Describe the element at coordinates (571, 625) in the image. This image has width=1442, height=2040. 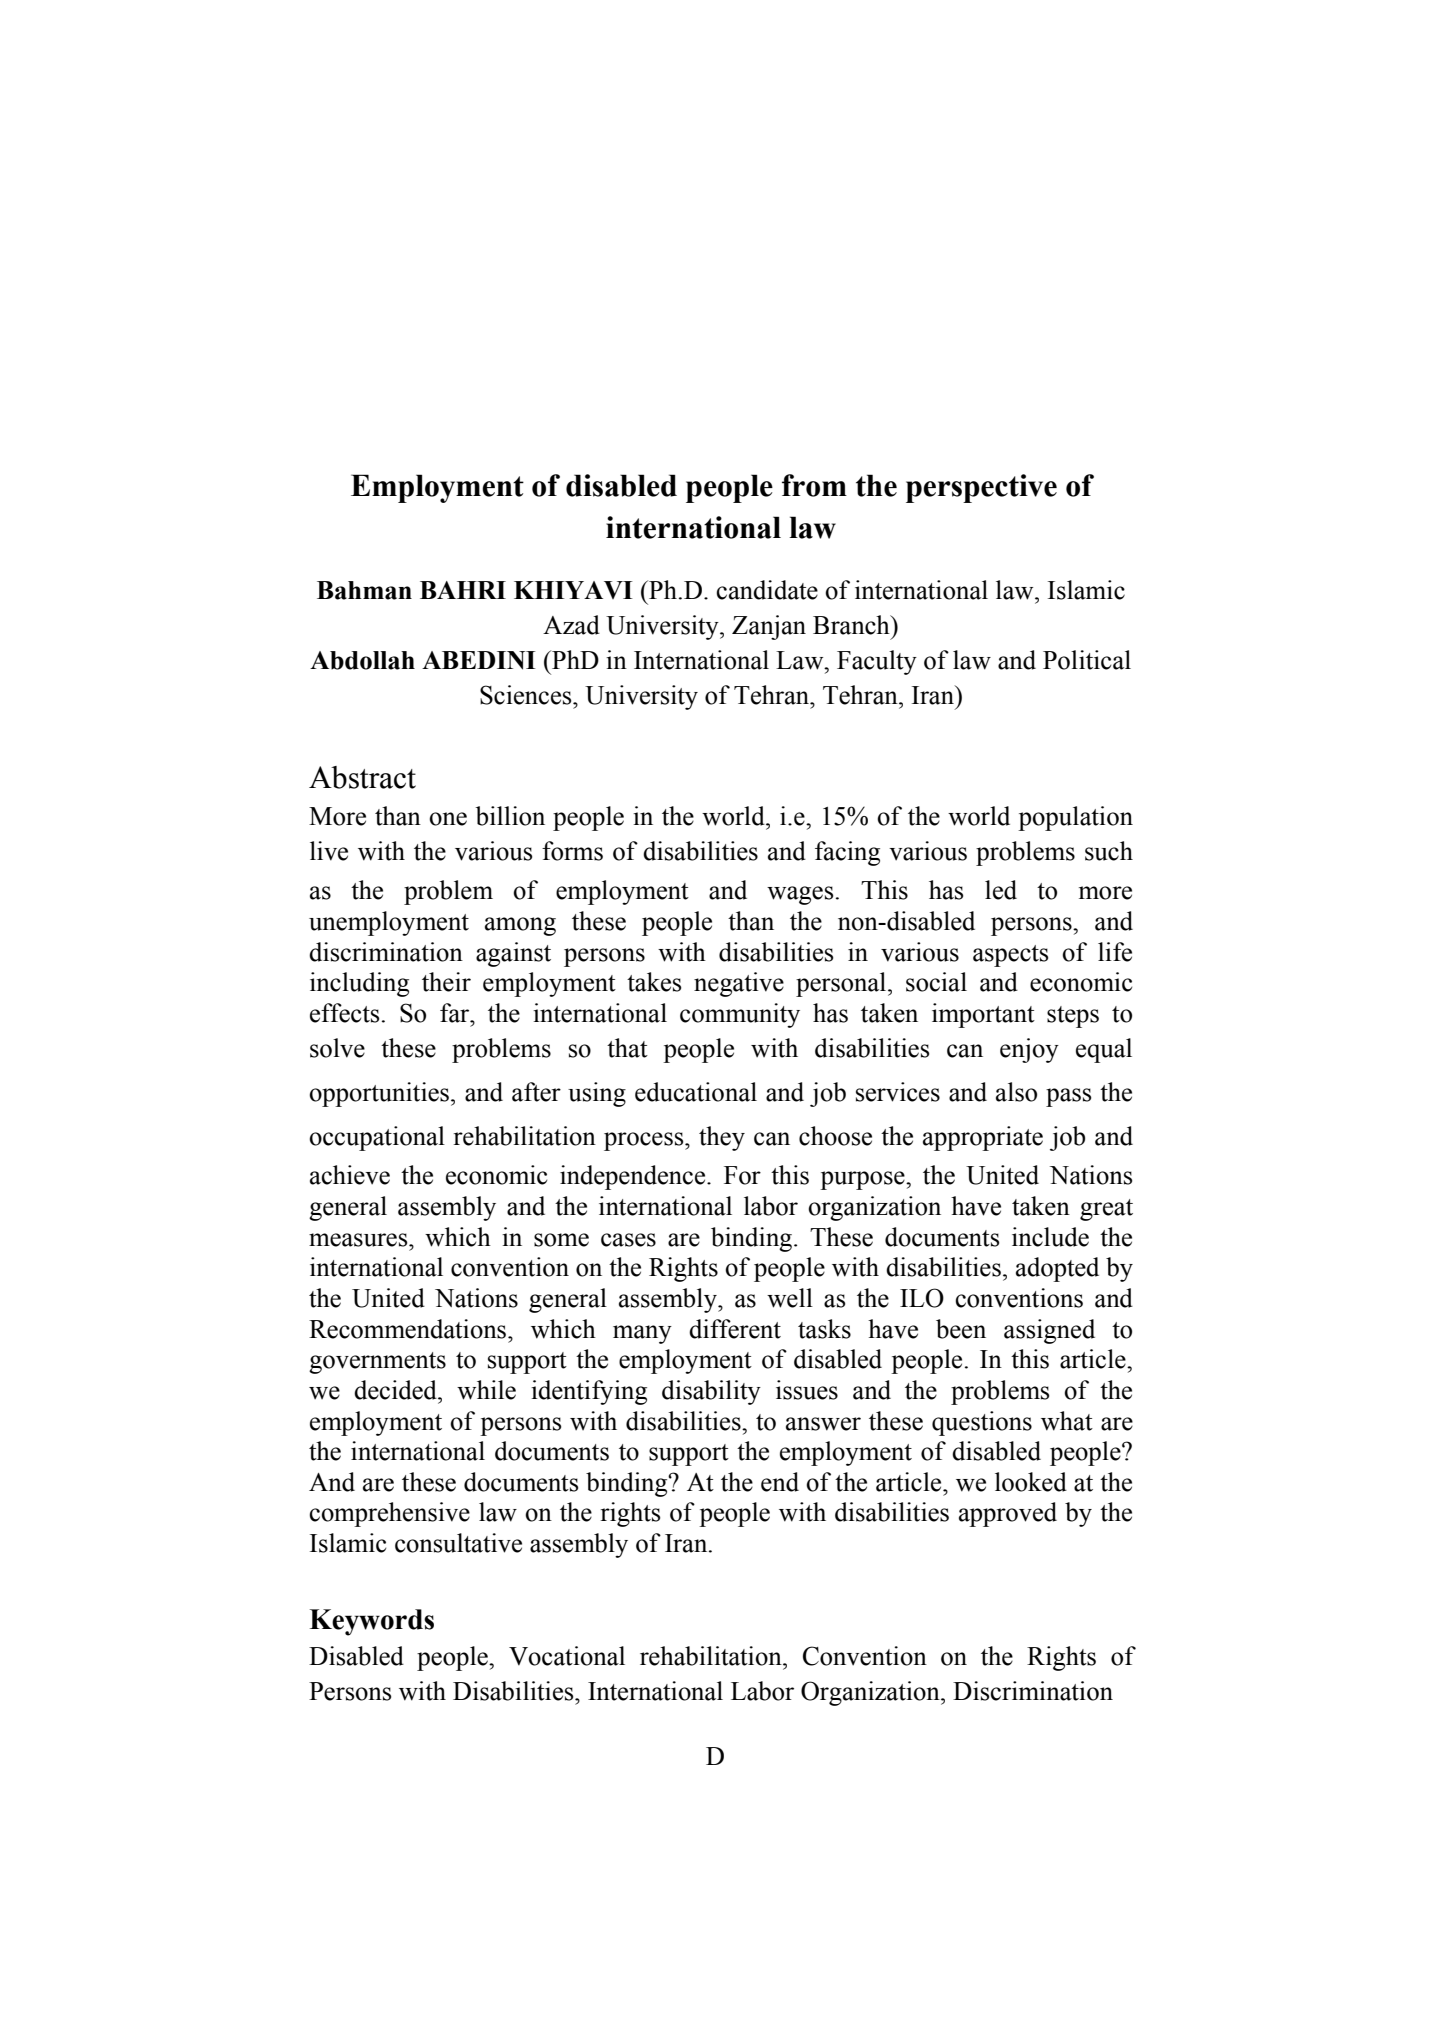
I see `Azad` at that location.
